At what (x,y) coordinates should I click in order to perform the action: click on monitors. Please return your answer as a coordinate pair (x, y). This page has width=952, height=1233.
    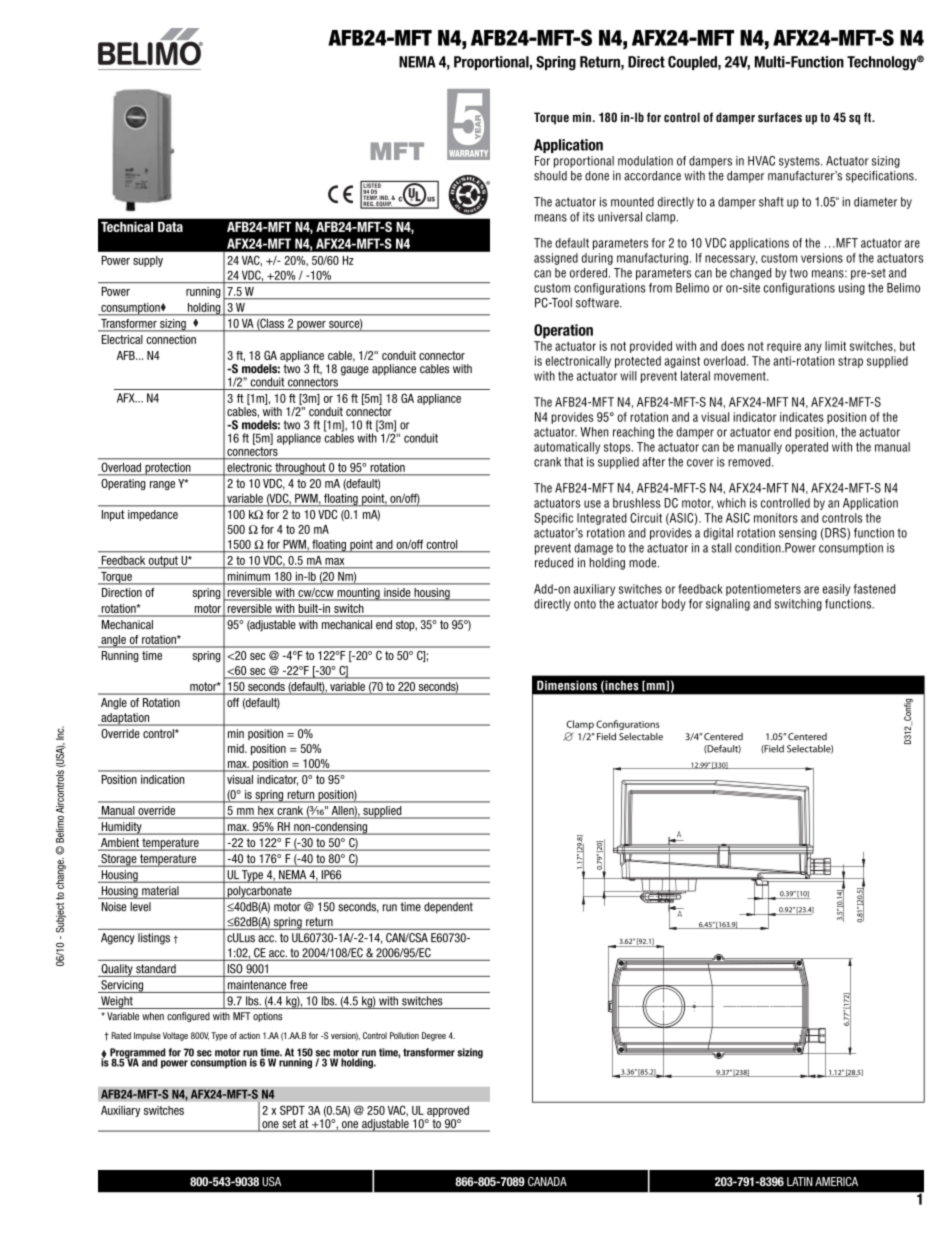
    Looking at the image, I should click on (776, 518).
